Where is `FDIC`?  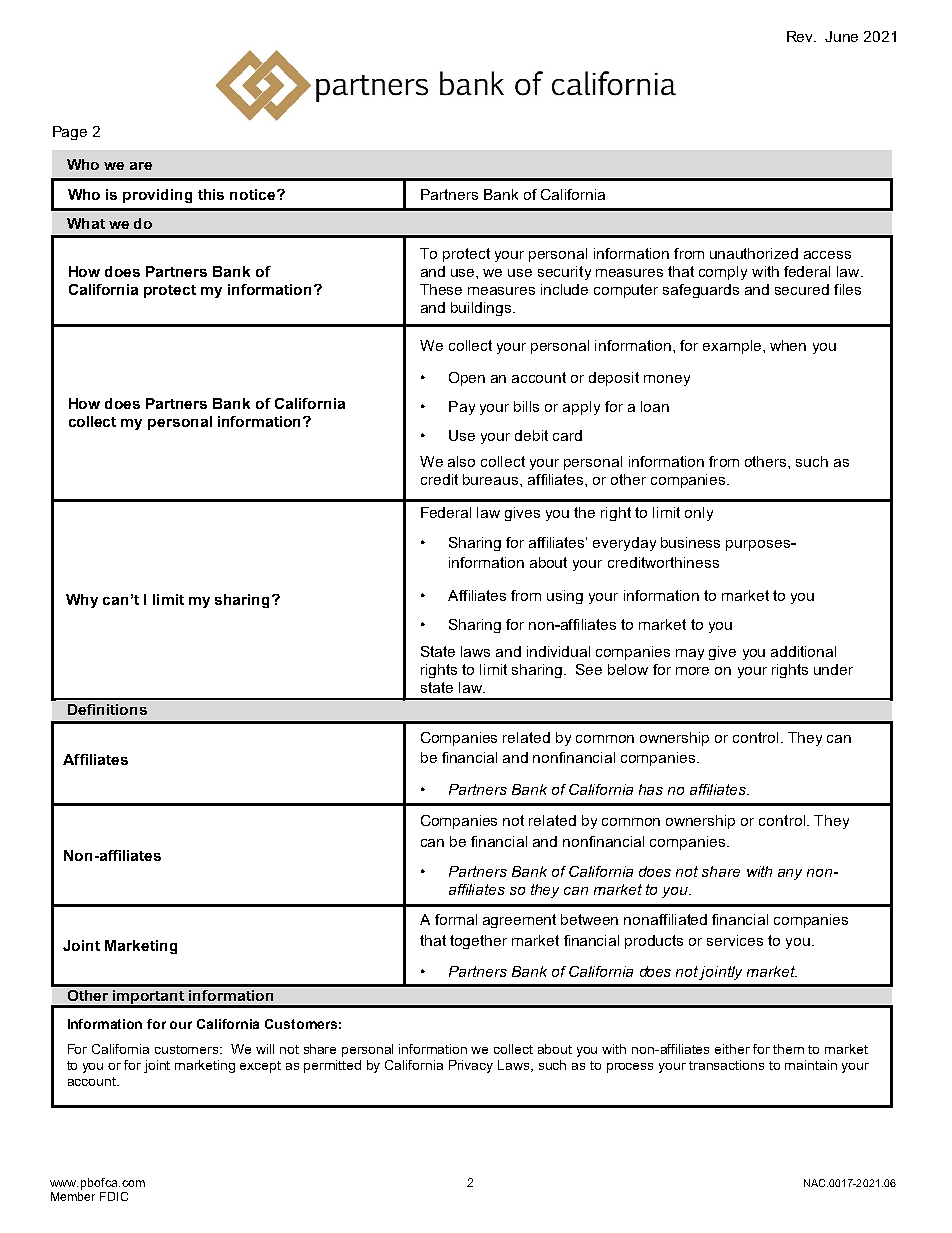
FDIC is located at coordinates (114, 1196).
